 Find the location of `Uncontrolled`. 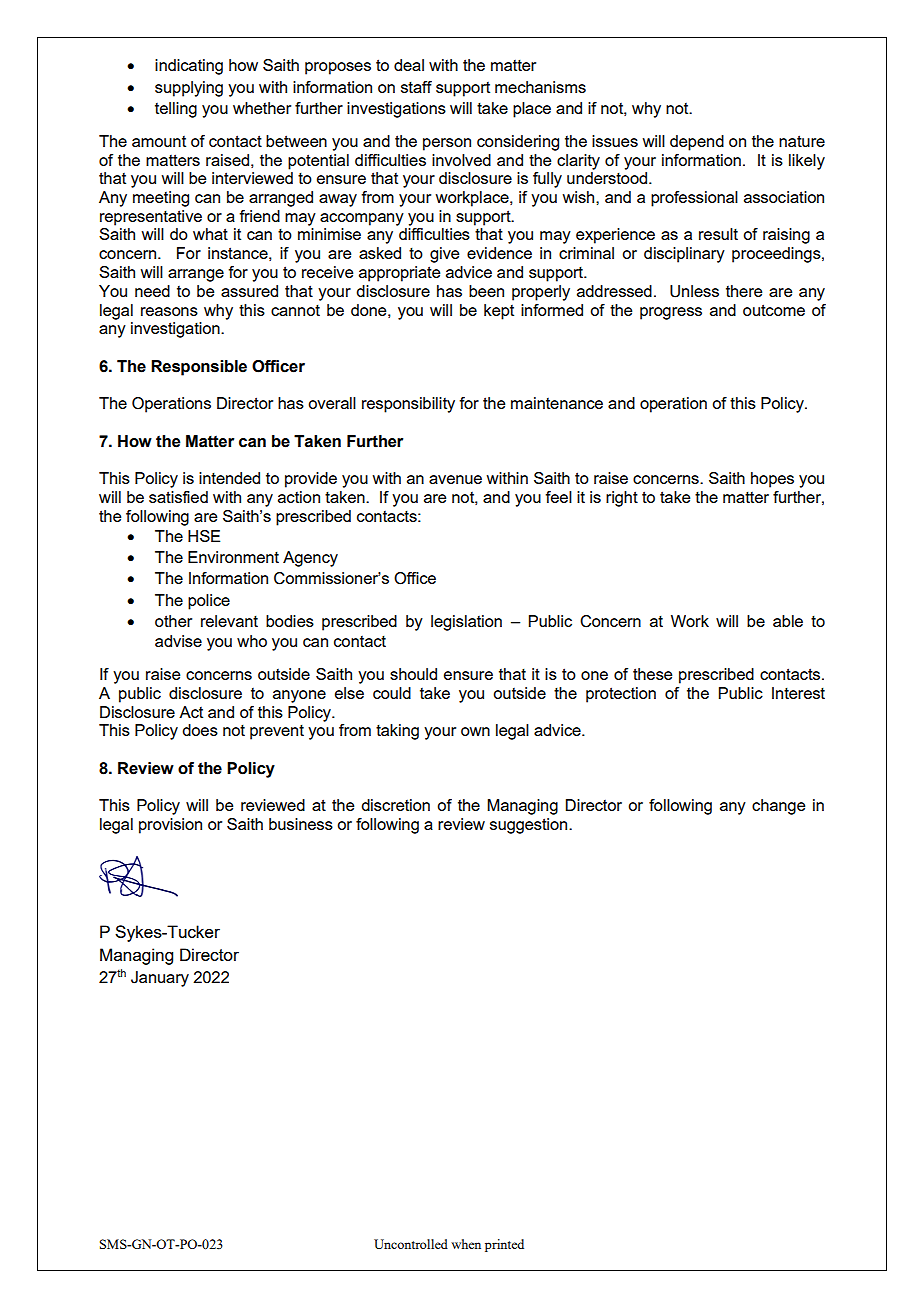

Uncontrolled is located at coordinates (411, 1244).
